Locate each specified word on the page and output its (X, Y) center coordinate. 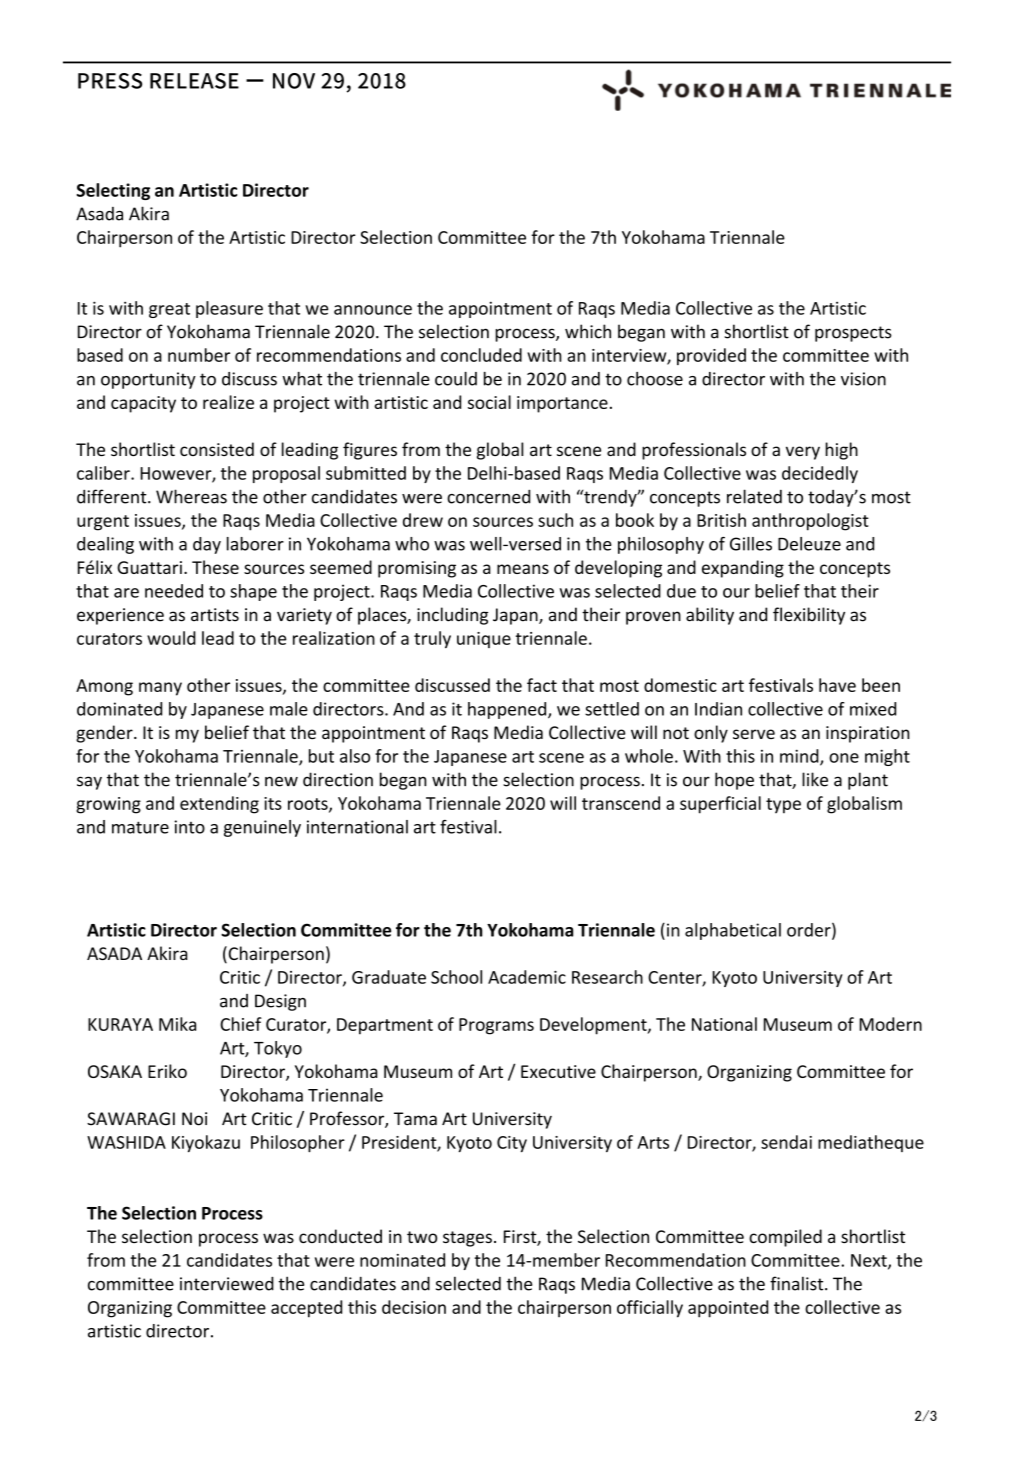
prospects (853, 334)
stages (467, 1239)
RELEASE (194, 81)
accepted (306, 1309)
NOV (294, 81)
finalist (798, 1283)
